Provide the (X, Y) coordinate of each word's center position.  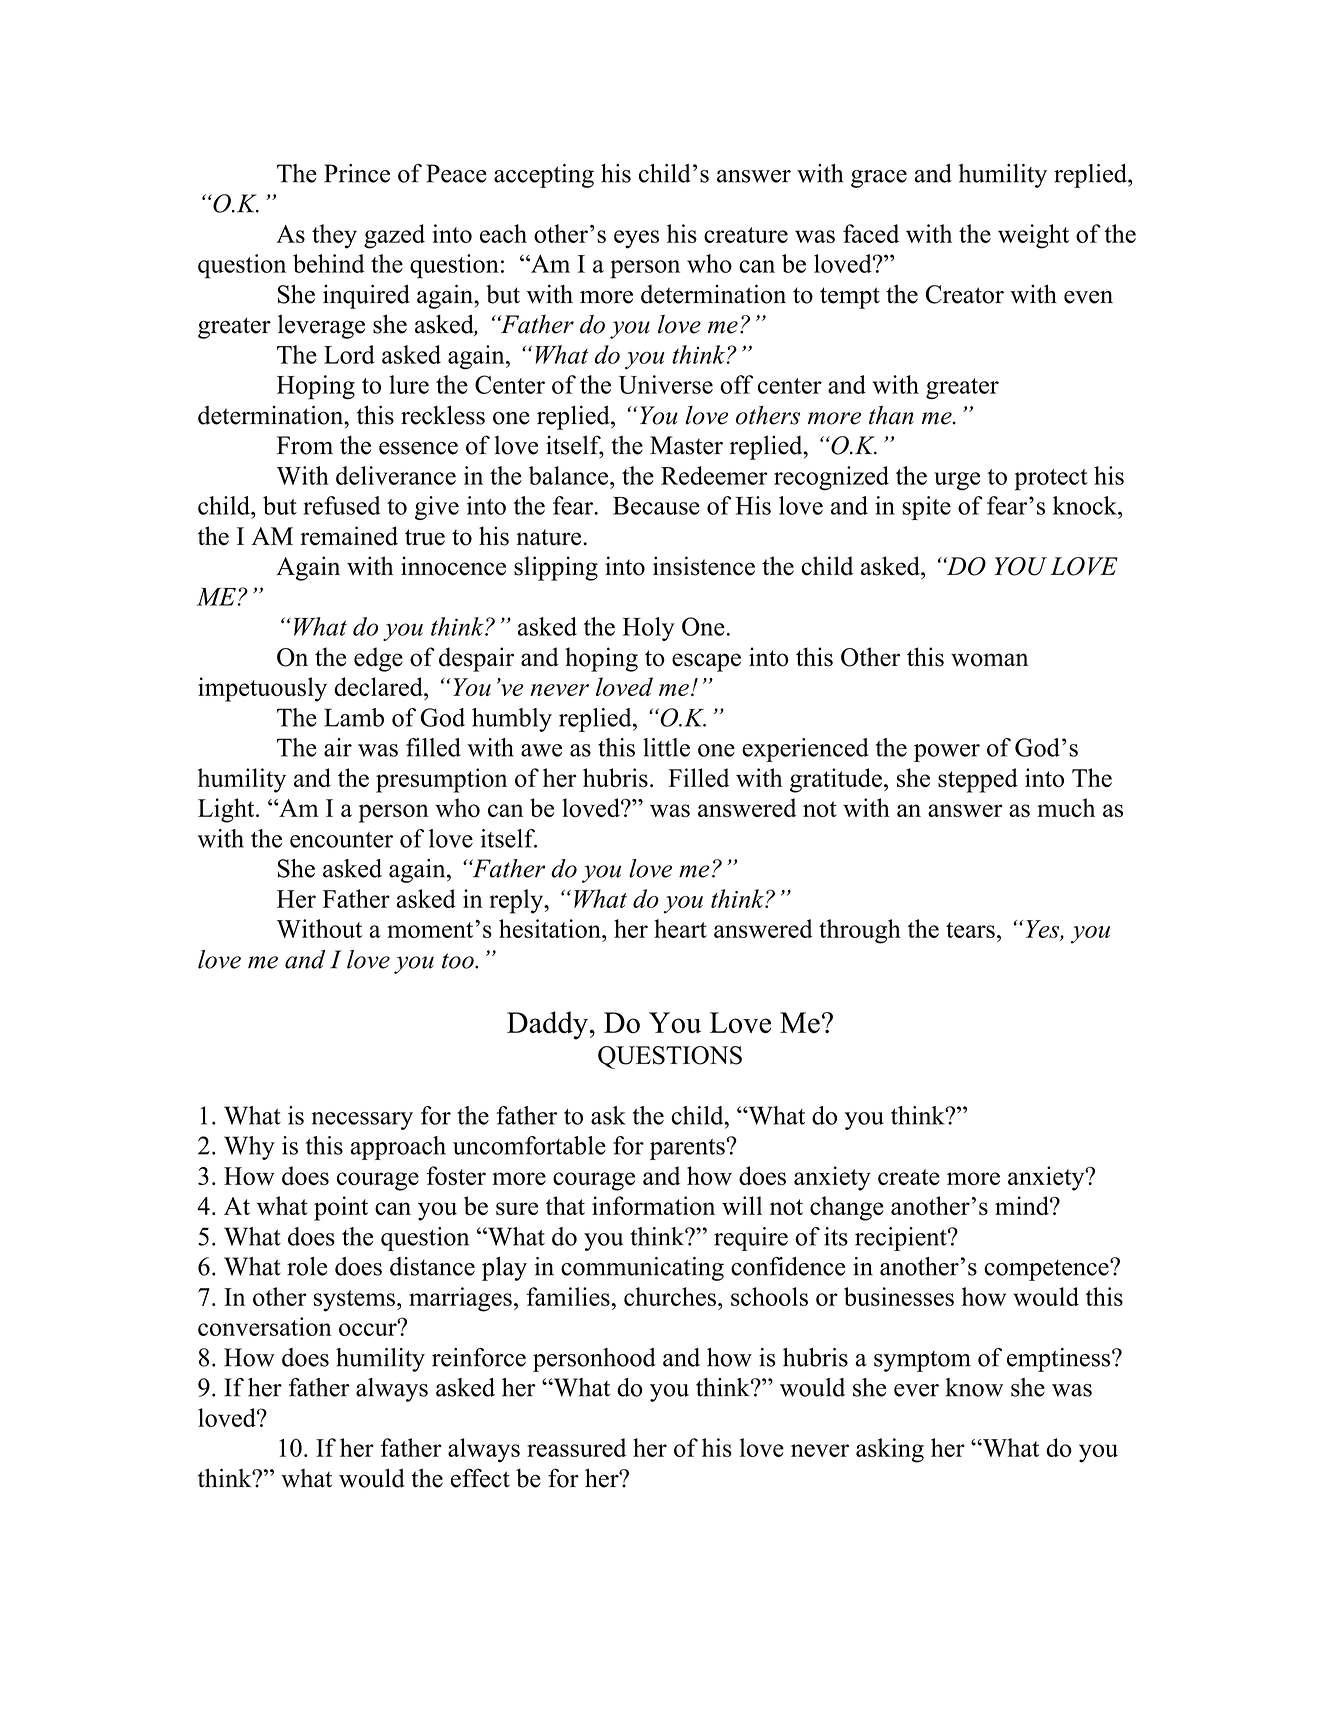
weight (1033, 236)
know (974, 1387)
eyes (636, 239)
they (334, 236)
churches (670, 1296)
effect (480, 1478)
